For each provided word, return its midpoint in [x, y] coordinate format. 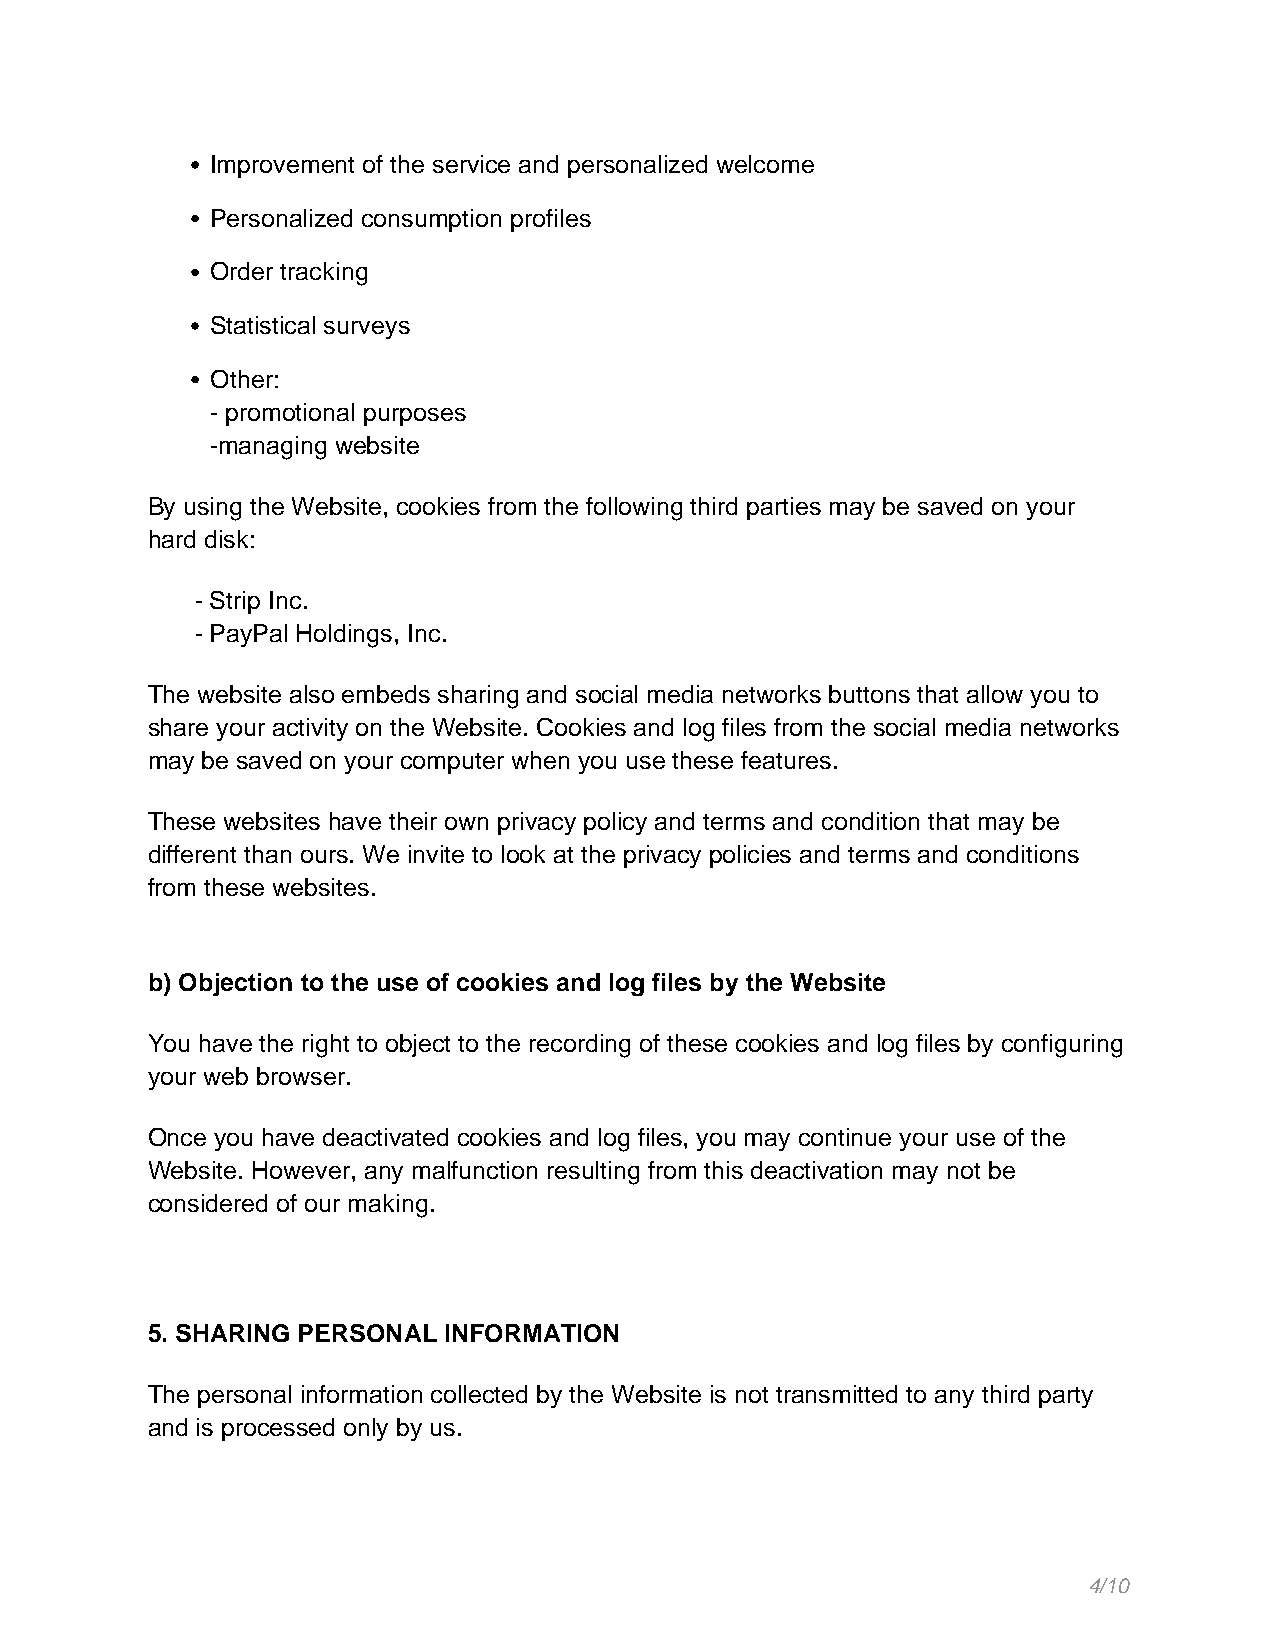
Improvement [283, 166]
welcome [765, 164]
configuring [1062, 1046]
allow [995, 694]
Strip [235, 602]
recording [580, 1046]
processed [278, 1429]
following [634, 509]
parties [784, 508]
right [326, 1046]
